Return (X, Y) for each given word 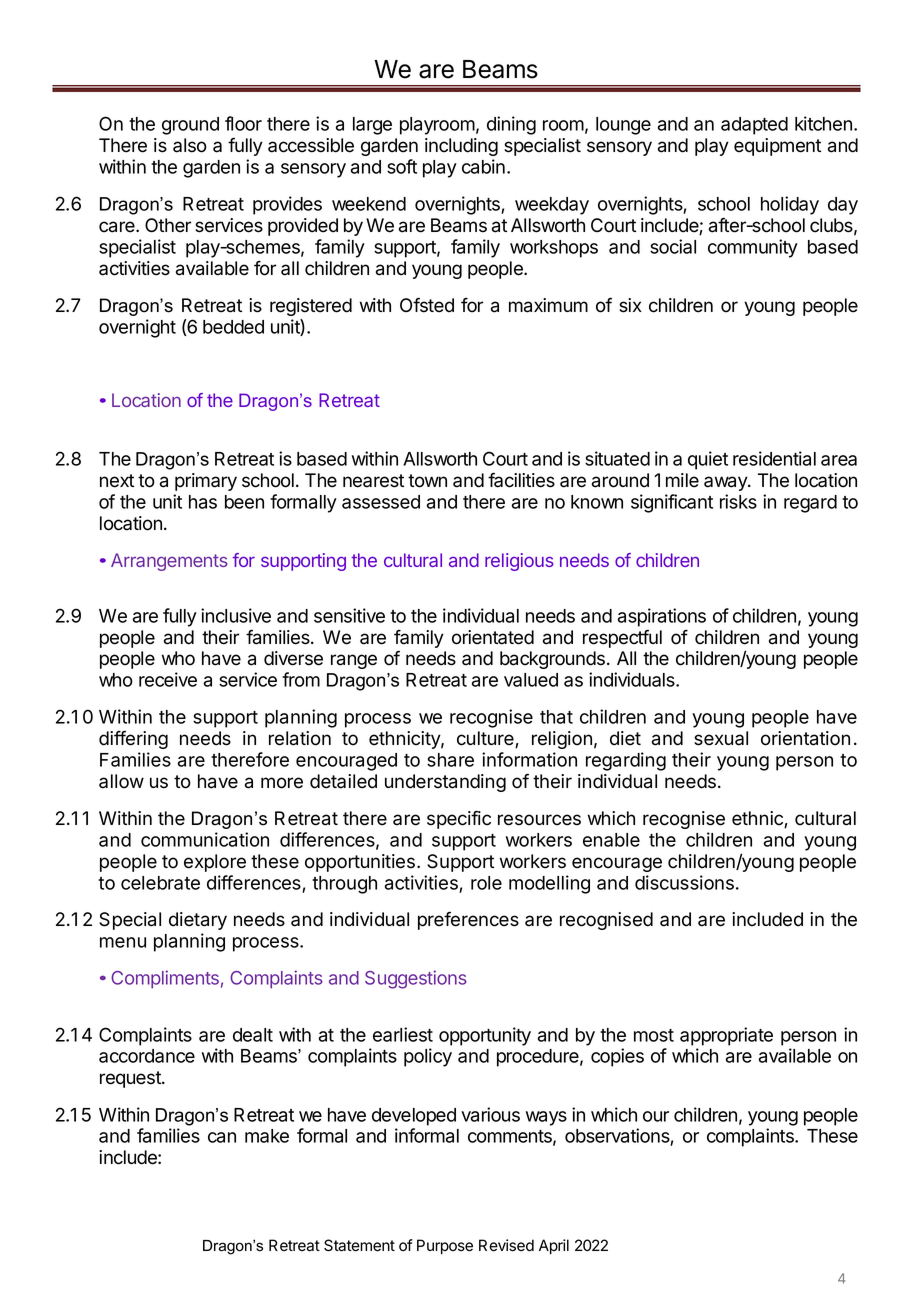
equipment (777, 147)
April (554, 1246)
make (267, 1136)
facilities (521, 480)
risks (738, 501)
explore (215, 863)
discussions (684, 882)
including (461, 147)
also (190, 145)
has (203, 502)
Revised (506, 1245)
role (486, 883)
